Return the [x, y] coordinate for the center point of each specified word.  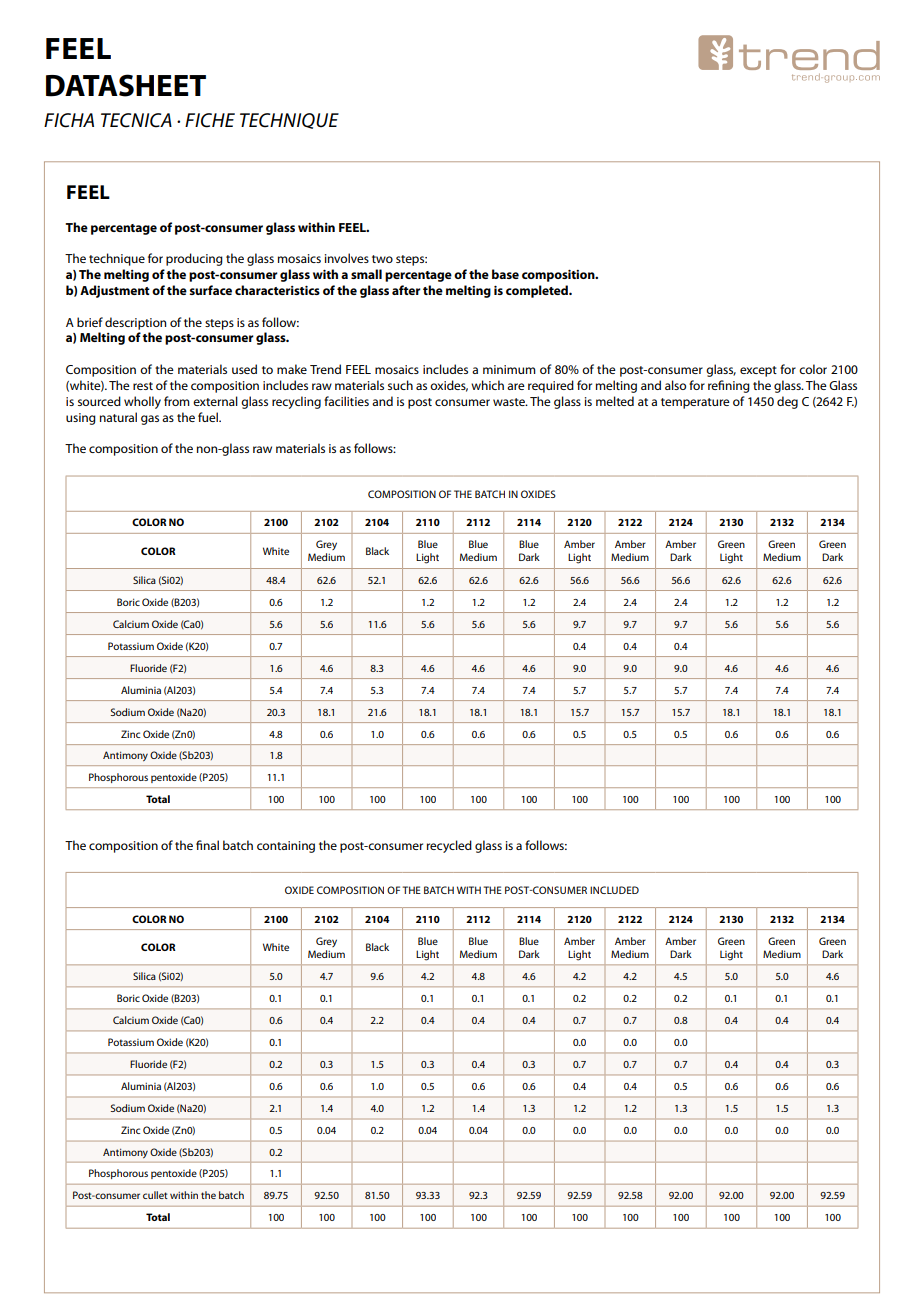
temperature [695, 403]
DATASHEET [126, 85]
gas [150, 420]
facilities [346, 401]
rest [143, 386]
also [675, 385]
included [614, 890]
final [207, 845]
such [400, 385]
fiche [210, 120]
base [505, 274]
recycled [449, 846]
